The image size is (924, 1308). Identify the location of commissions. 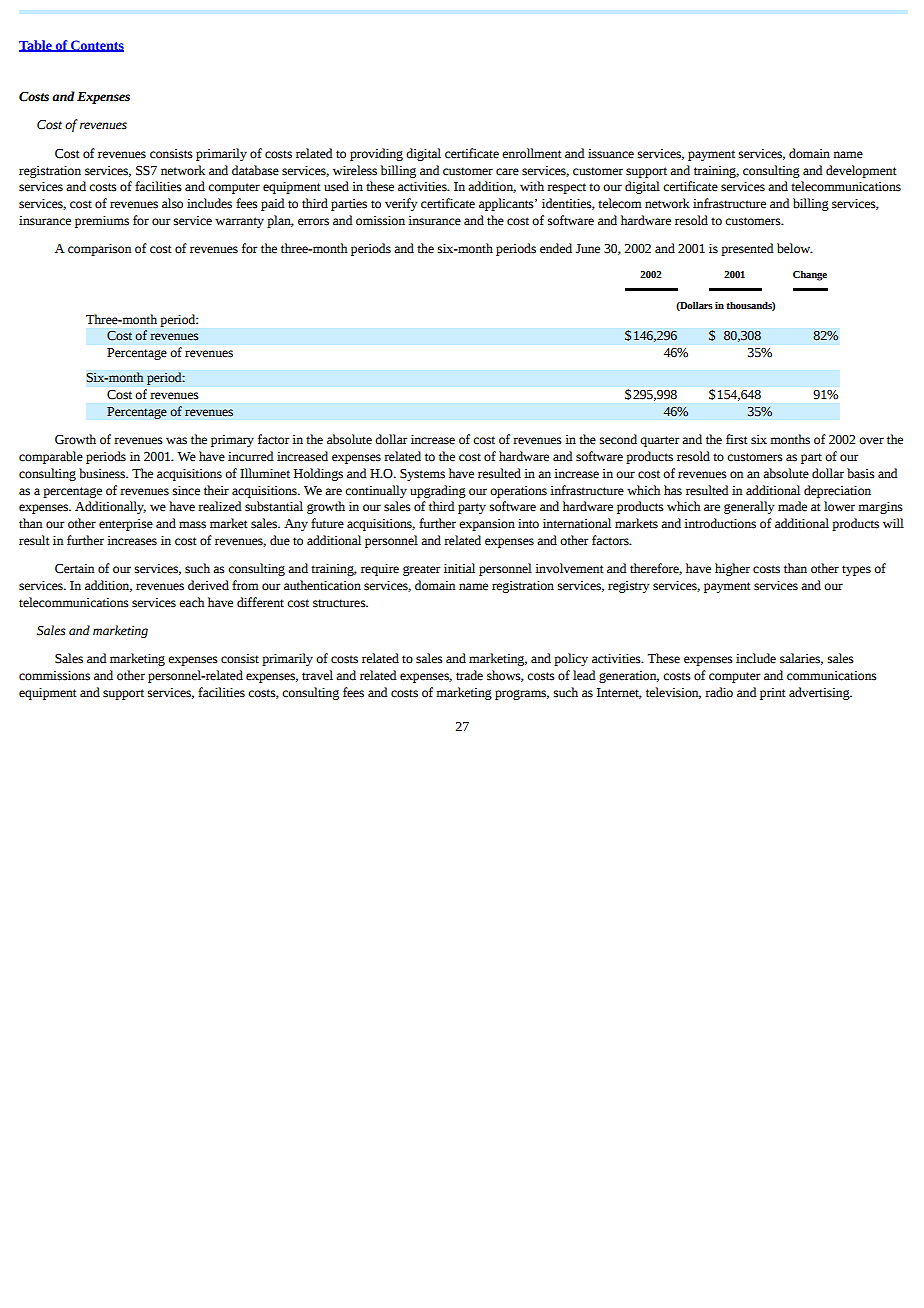
(54, 676).
